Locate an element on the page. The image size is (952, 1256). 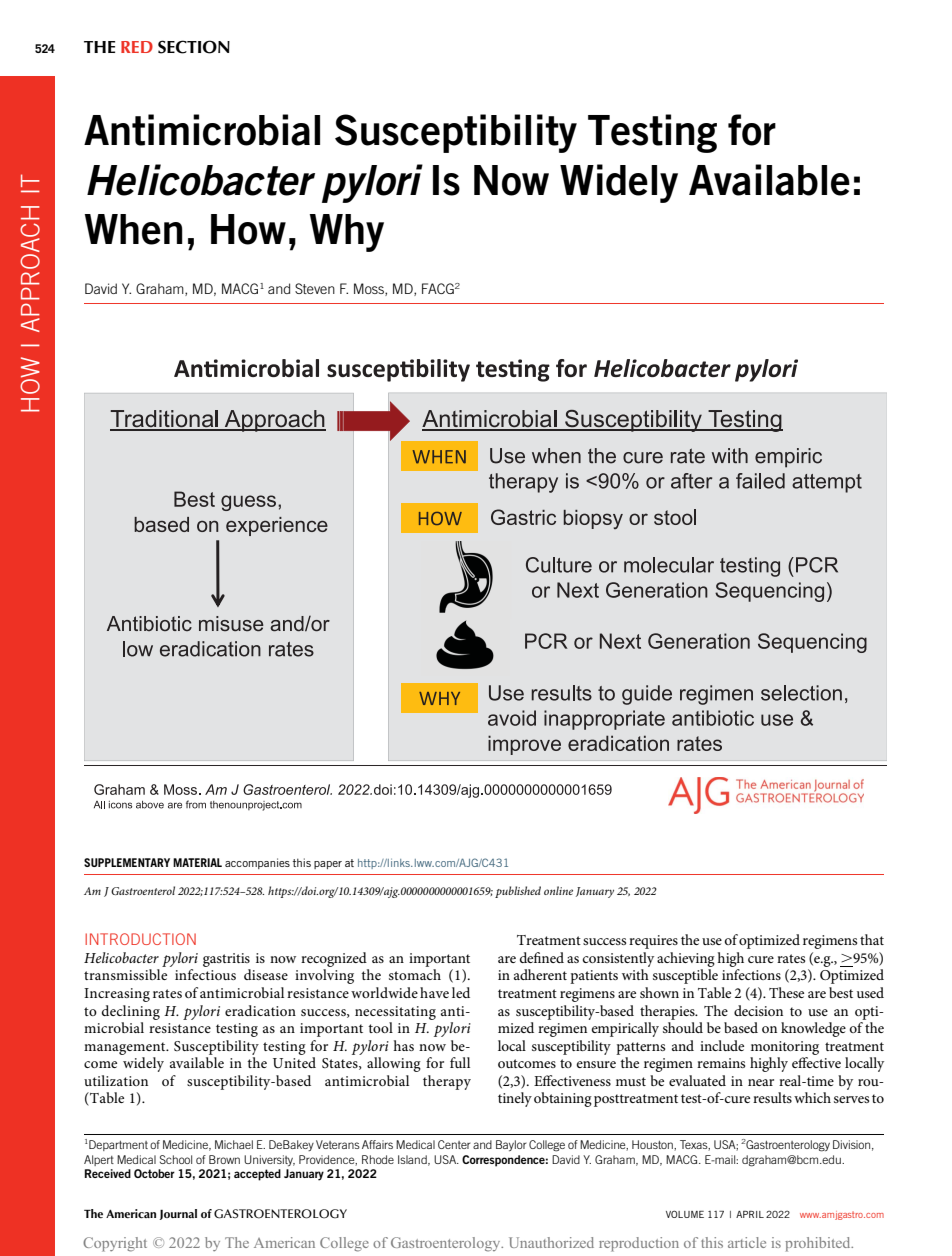
Why is located at coordinates (346, 233).
